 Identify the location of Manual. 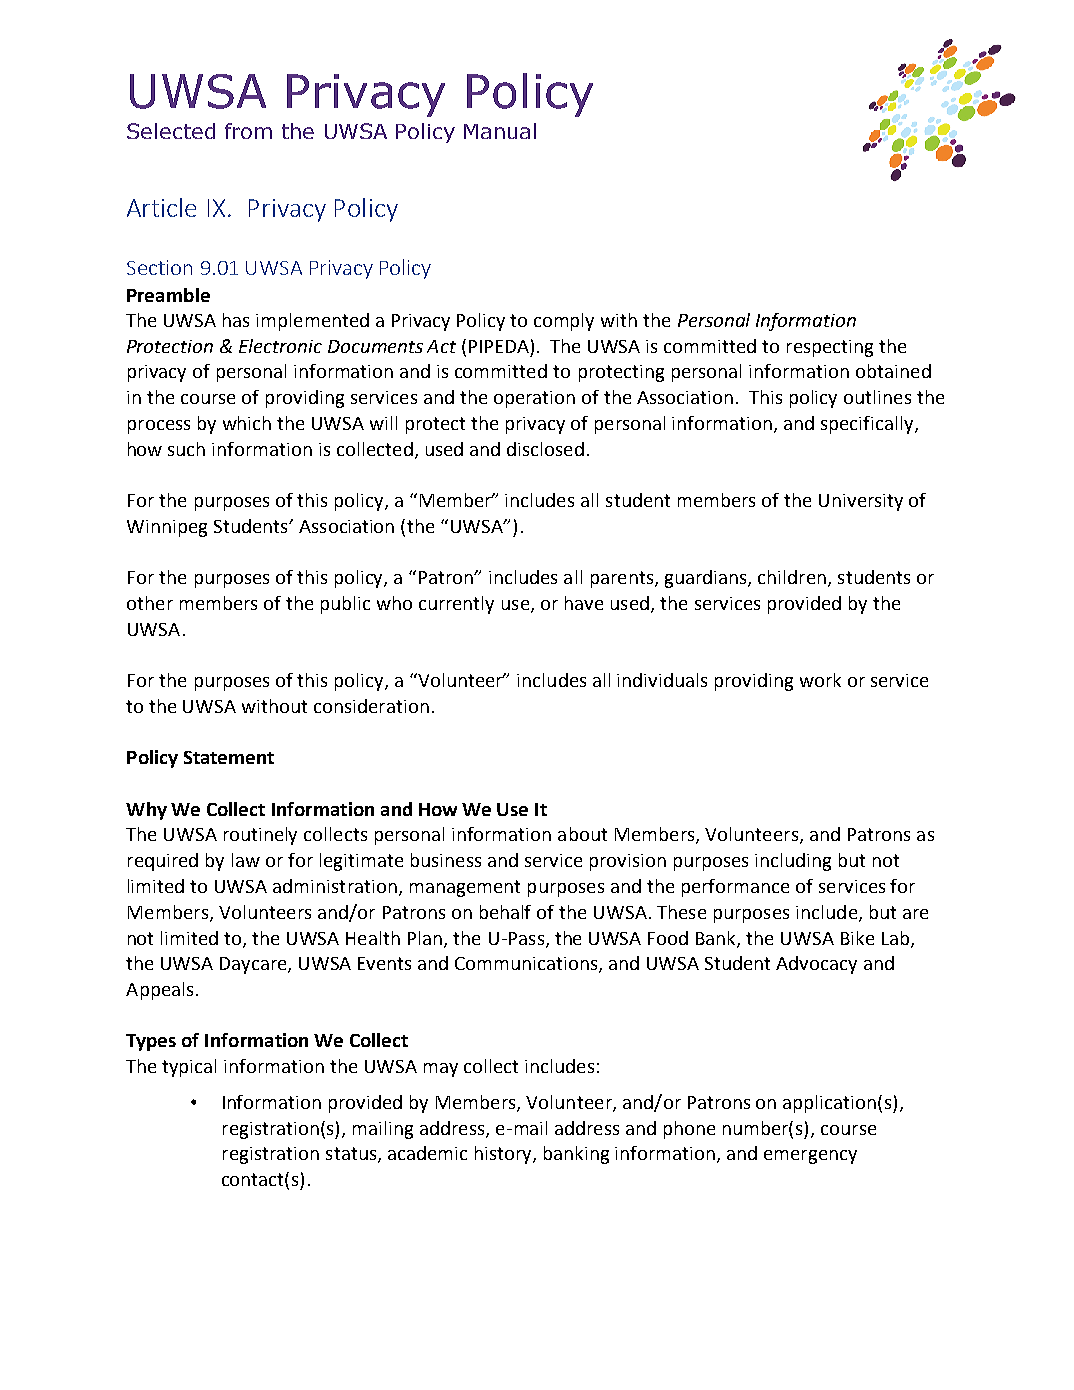
(500, 131).
